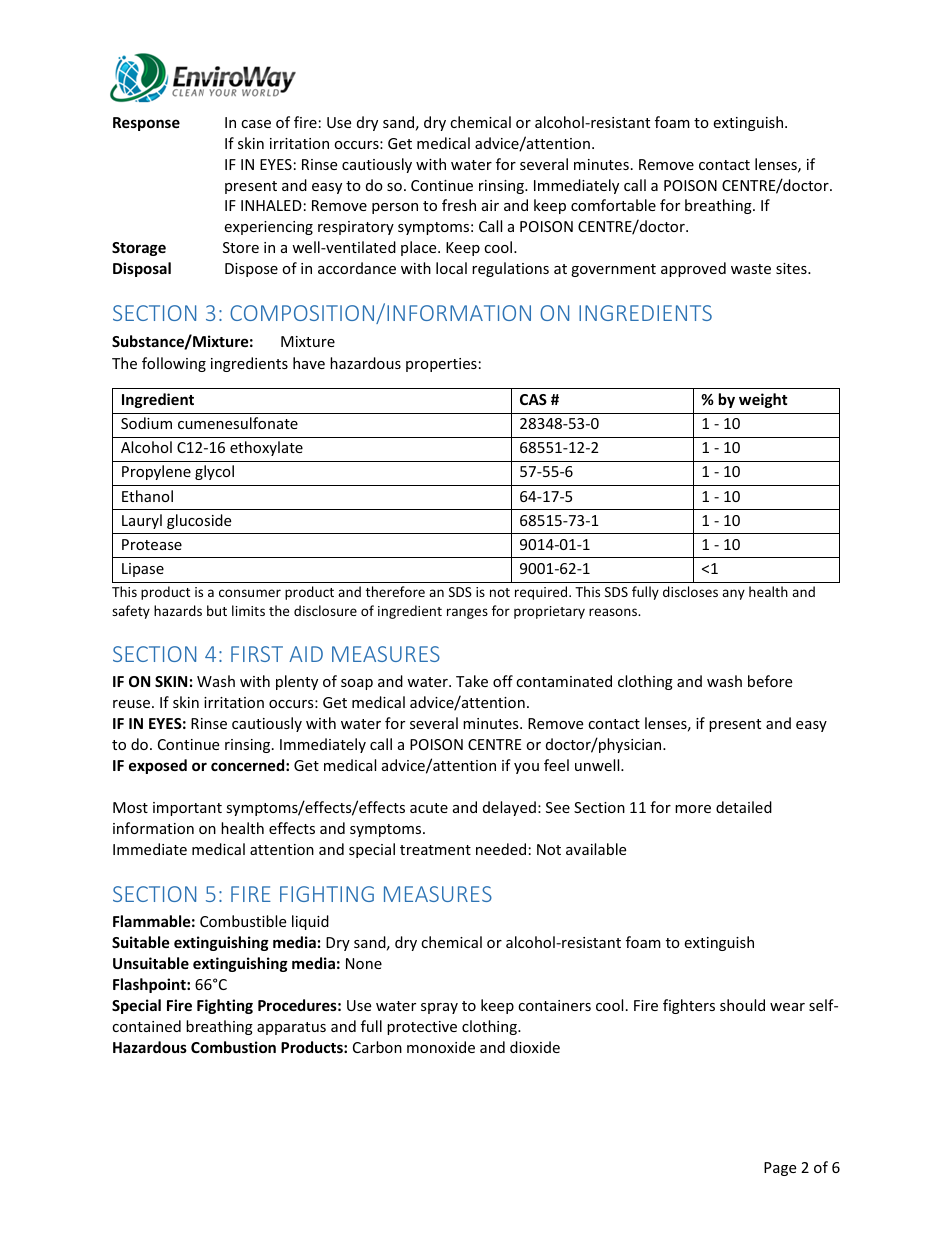 This screenshot has width=952, height=1233. What do you see at coordinates (733, 594) in the screenshot?
I see `any` at bounding box center [733, 594].
